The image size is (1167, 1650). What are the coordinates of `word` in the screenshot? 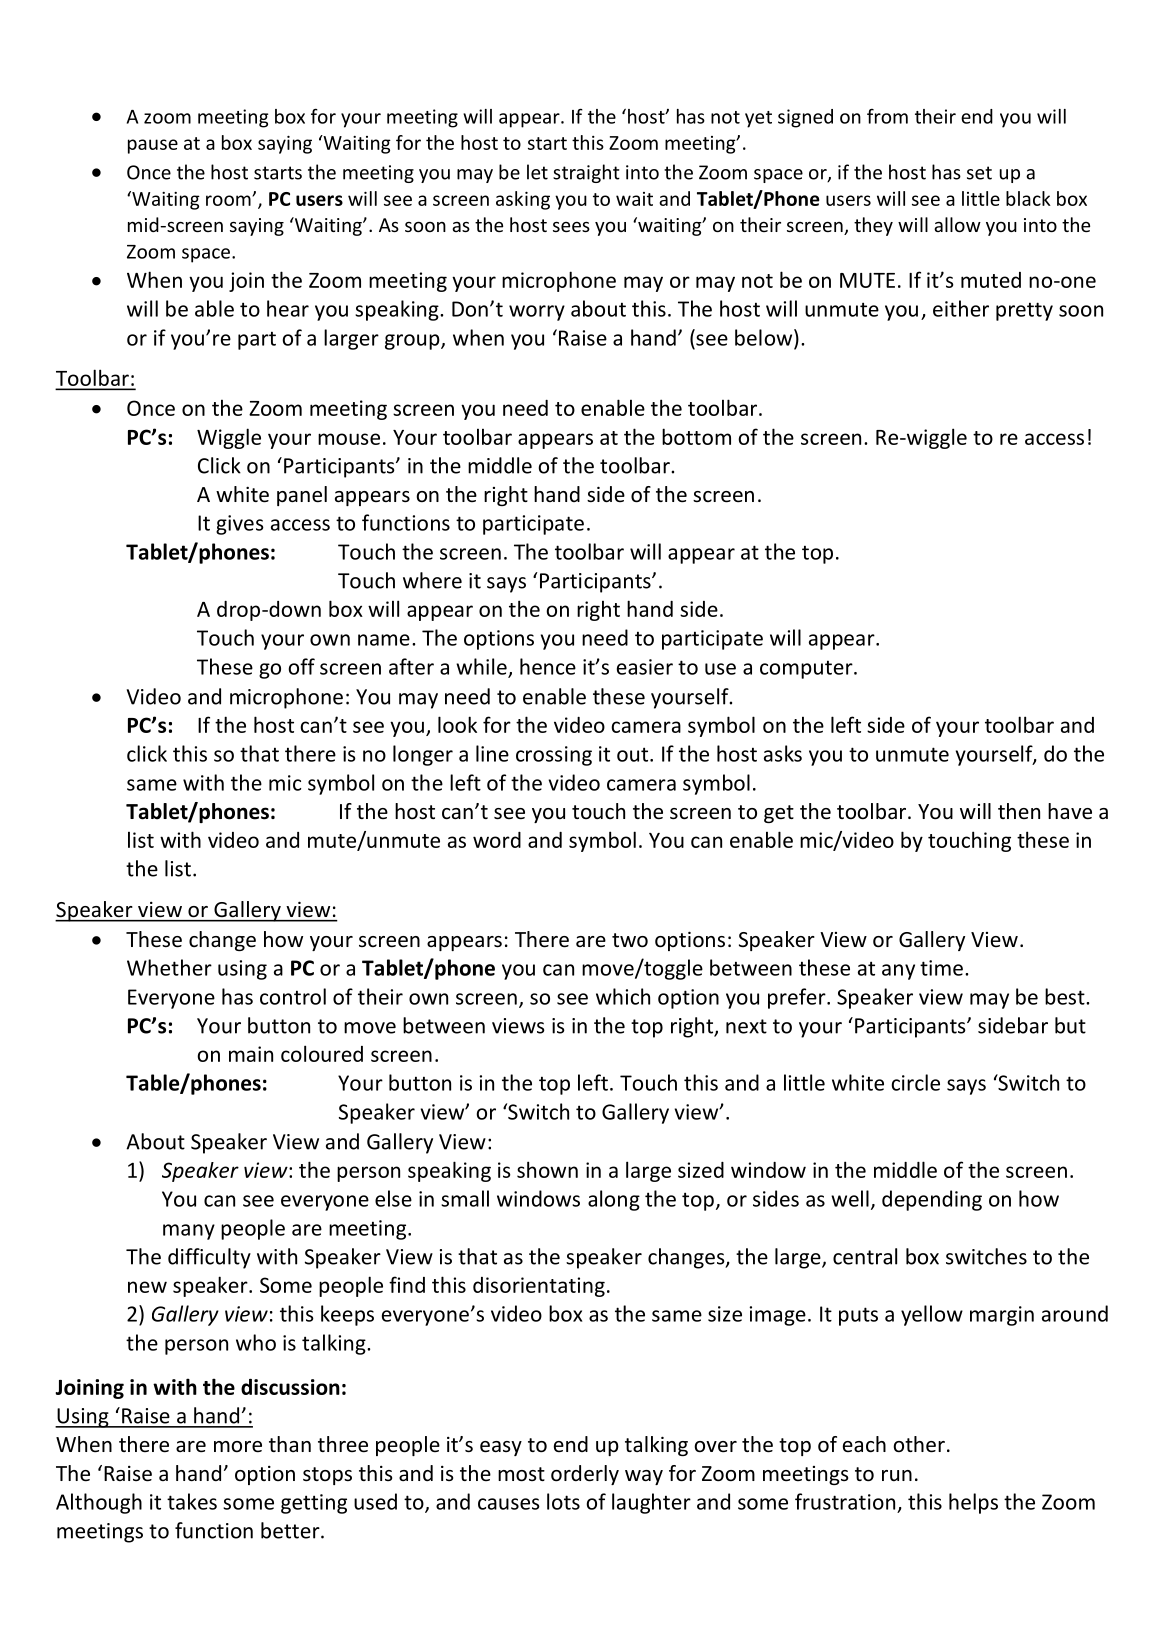 It's located at (497, 840).
